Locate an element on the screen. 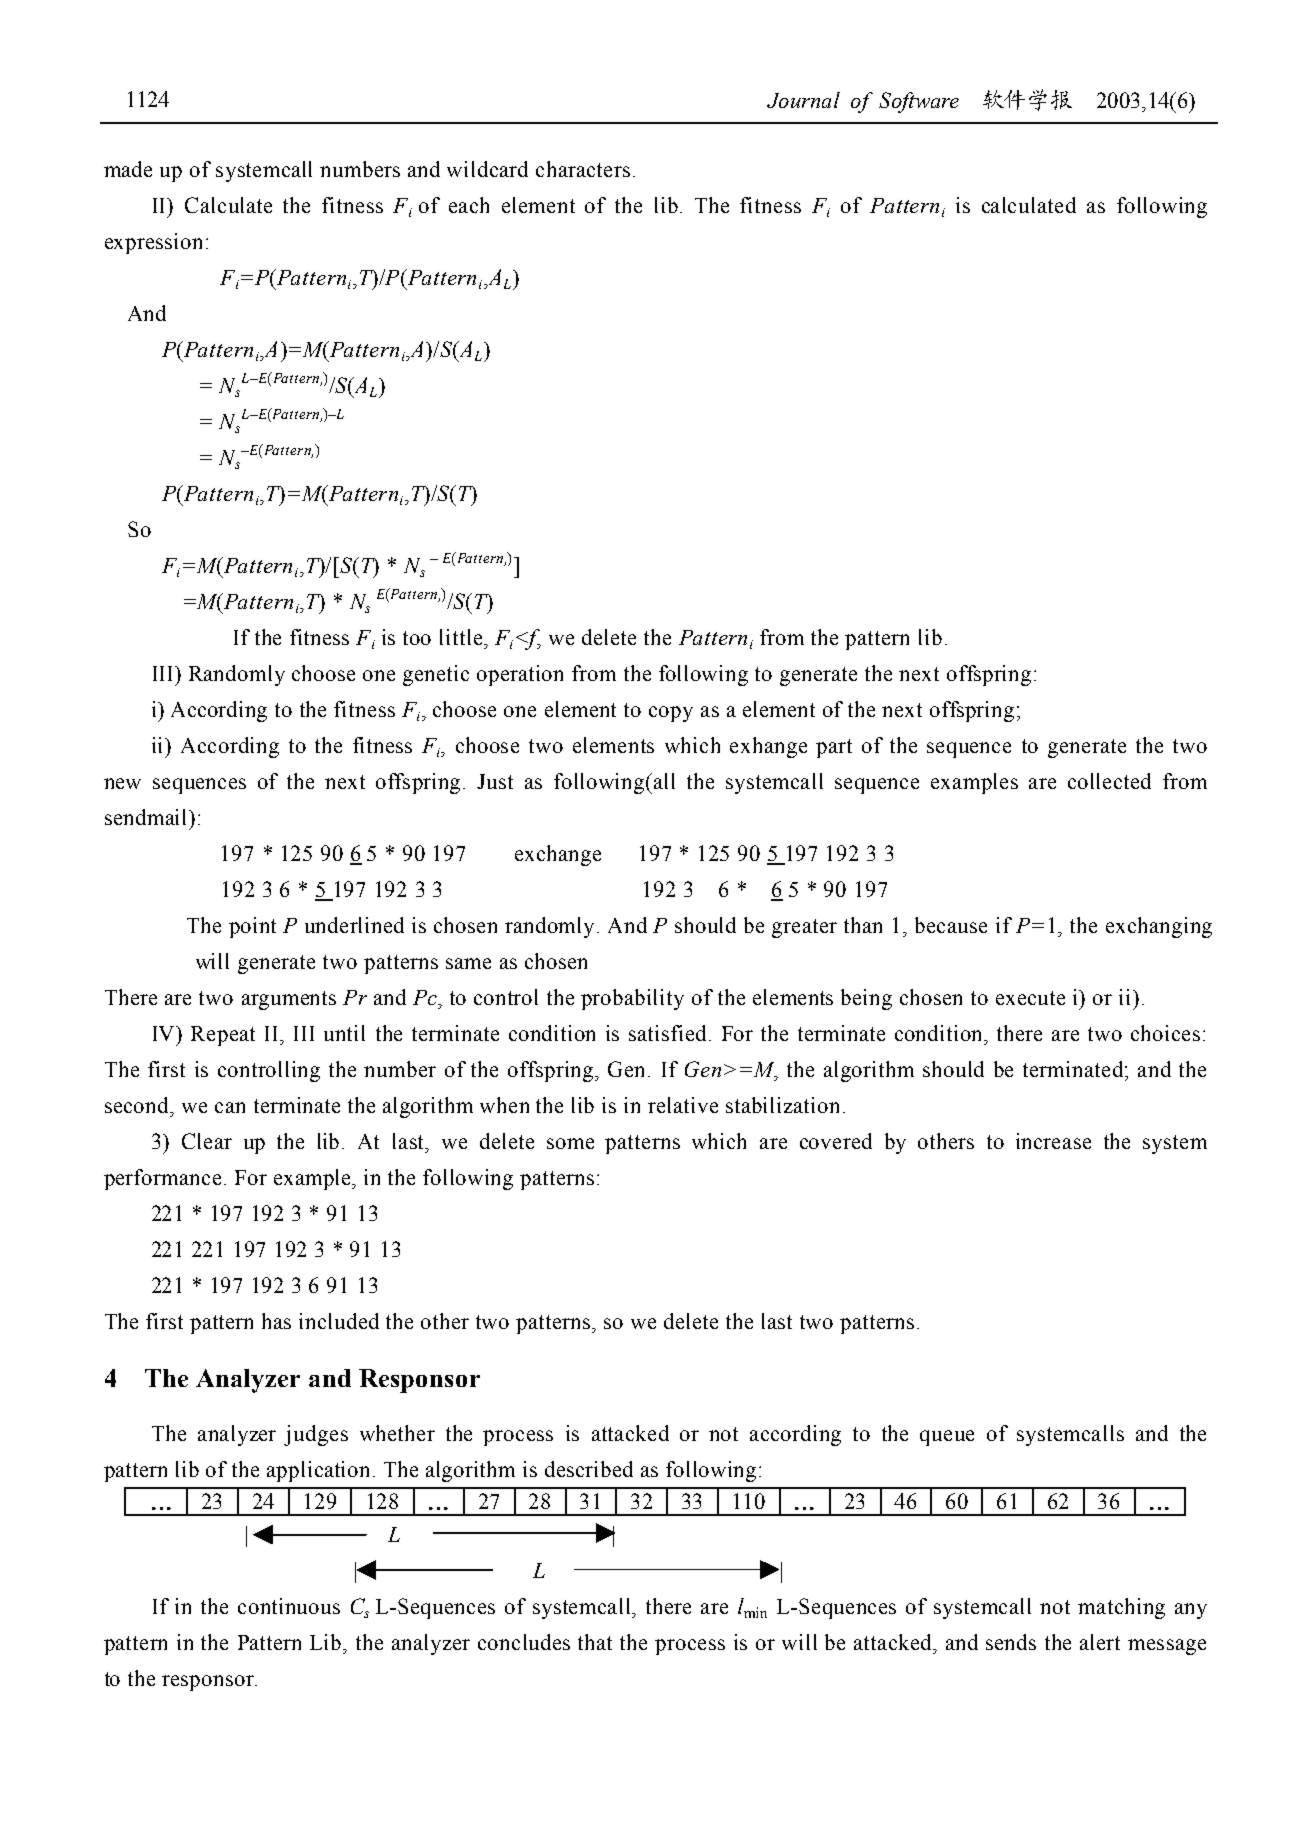  too is located at coordinates (417, 638).
